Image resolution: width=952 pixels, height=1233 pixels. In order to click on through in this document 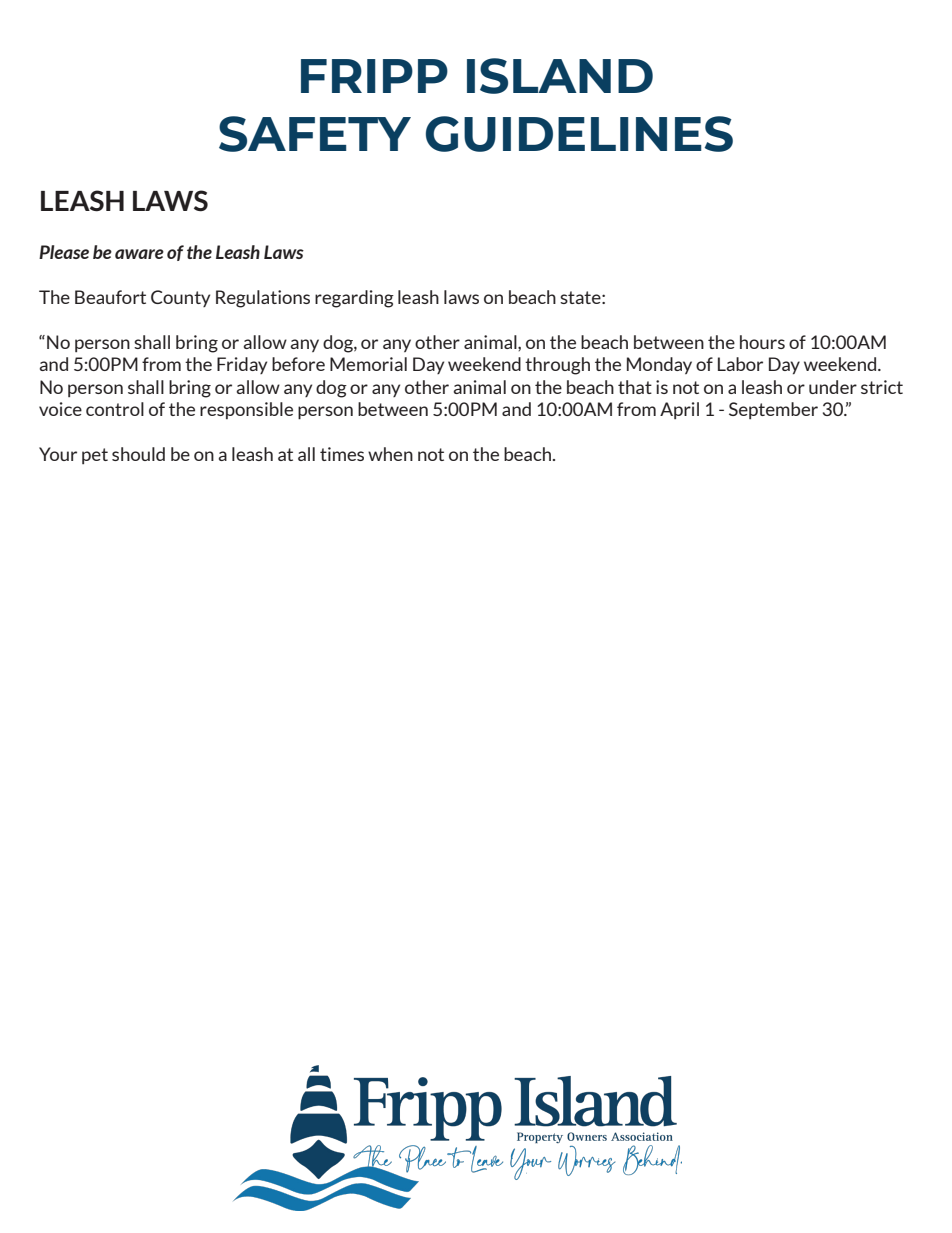, I will do `click(557, 366)`.
